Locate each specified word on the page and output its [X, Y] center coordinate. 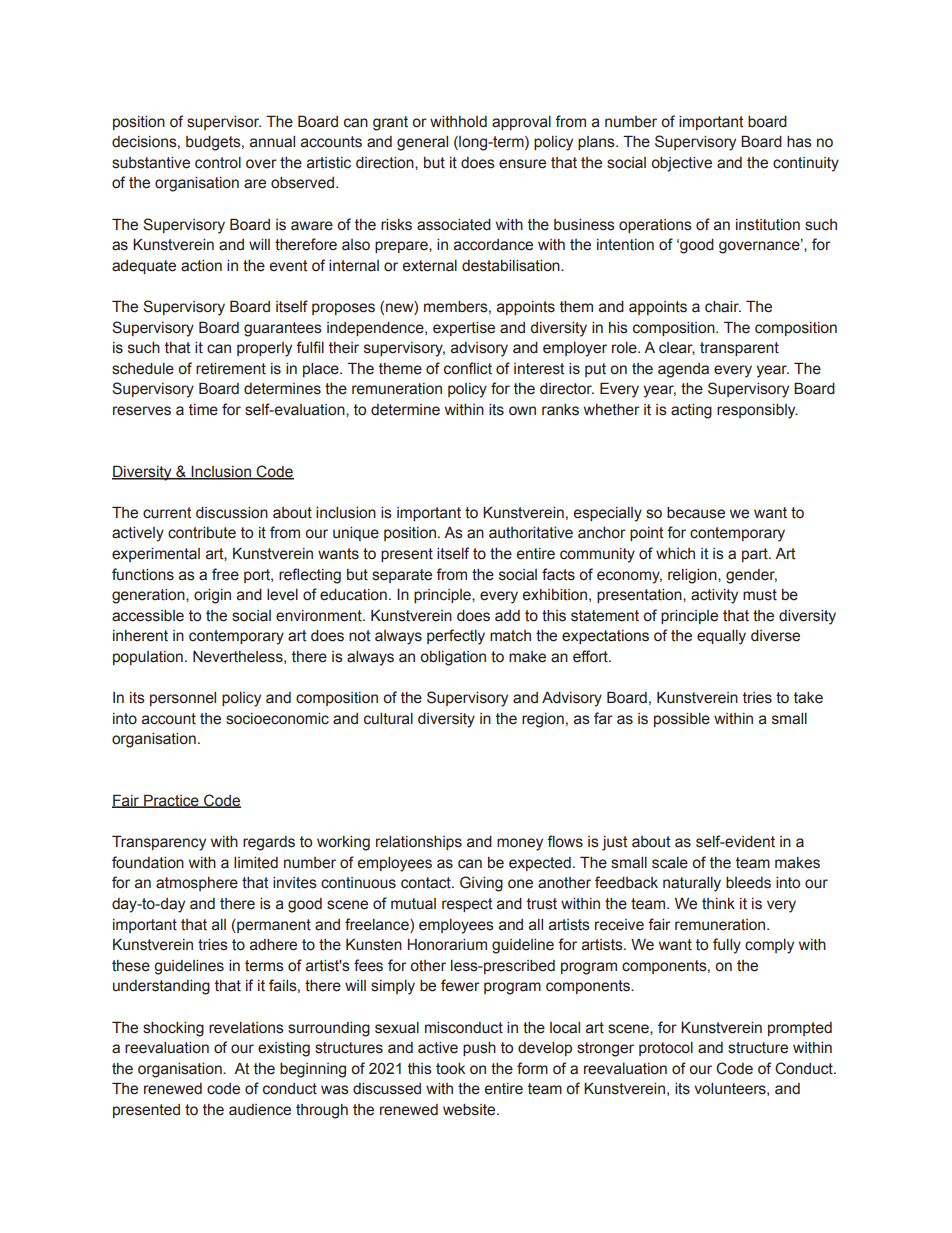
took [450, 1069]
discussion [232, 513]
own [522, 411]
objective [681, 164]
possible [682, 720]
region [543, 720]
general [422, 143]
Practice [171, 801]
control [218, 163]
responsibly [757, 411]
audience [260, 1110]
